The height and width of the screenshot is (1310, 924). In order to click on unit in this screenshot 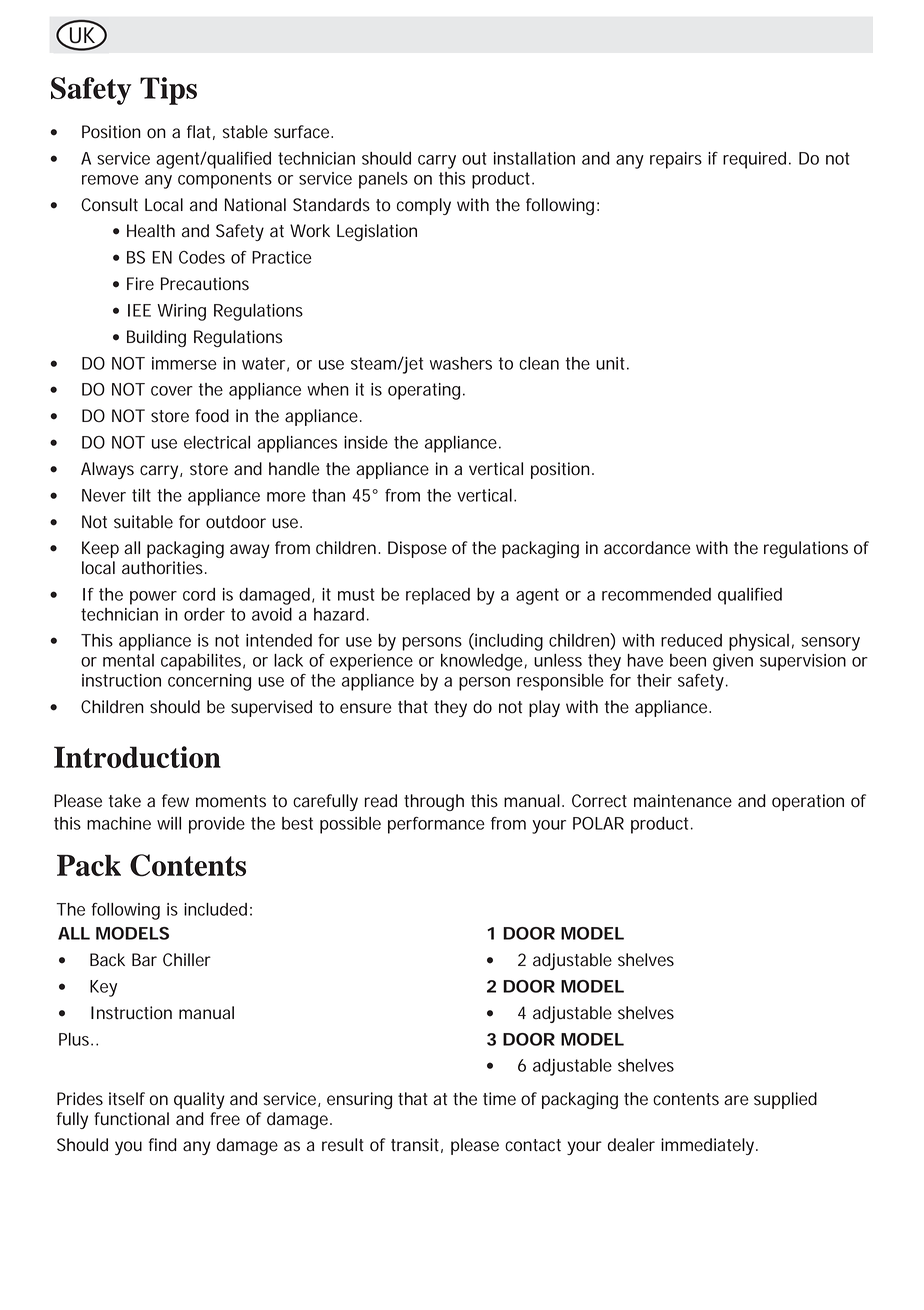, I will do `click(612, 363)`.
